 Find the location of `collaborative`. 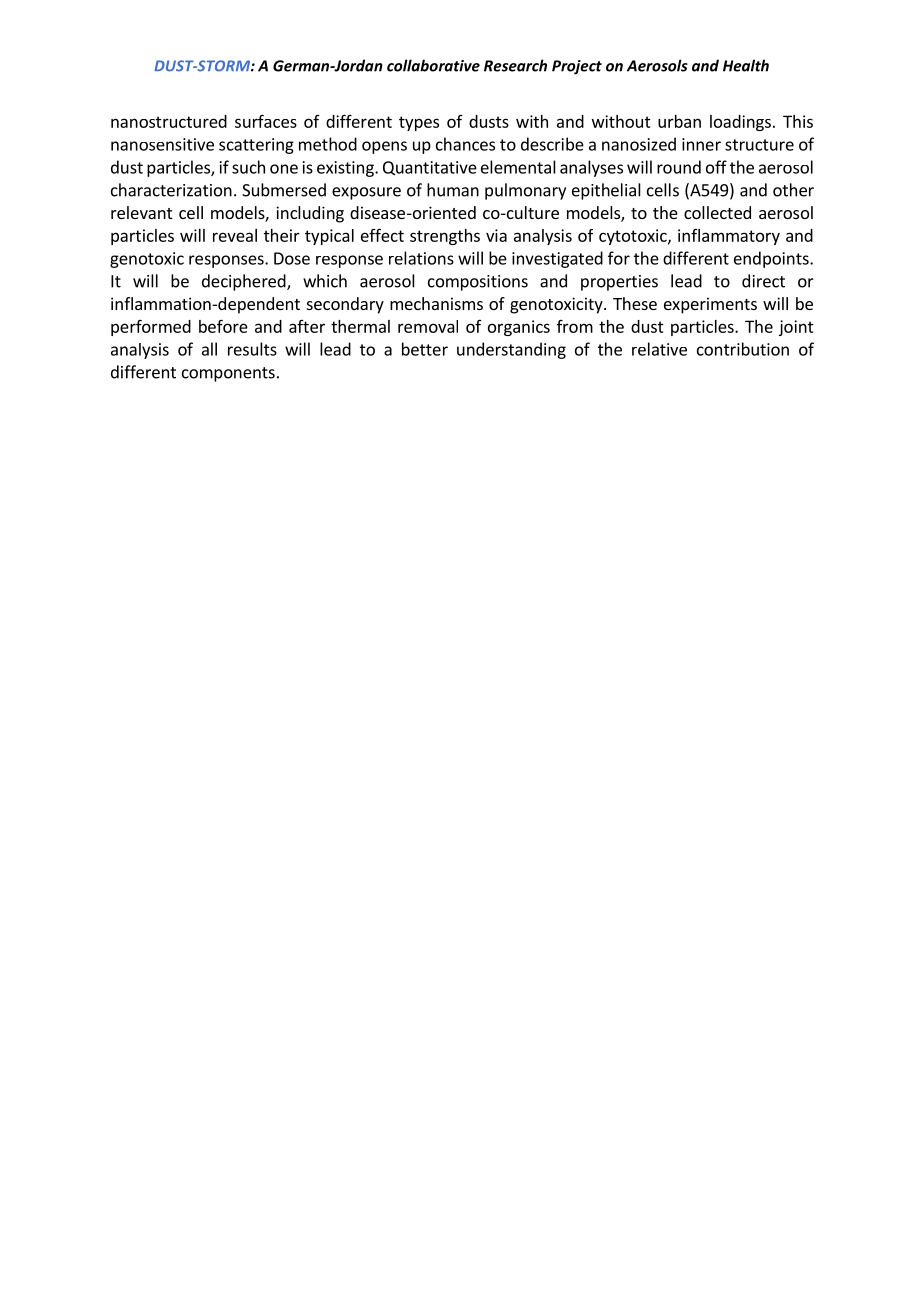

collaborative is located at coordinates (433, 65).
